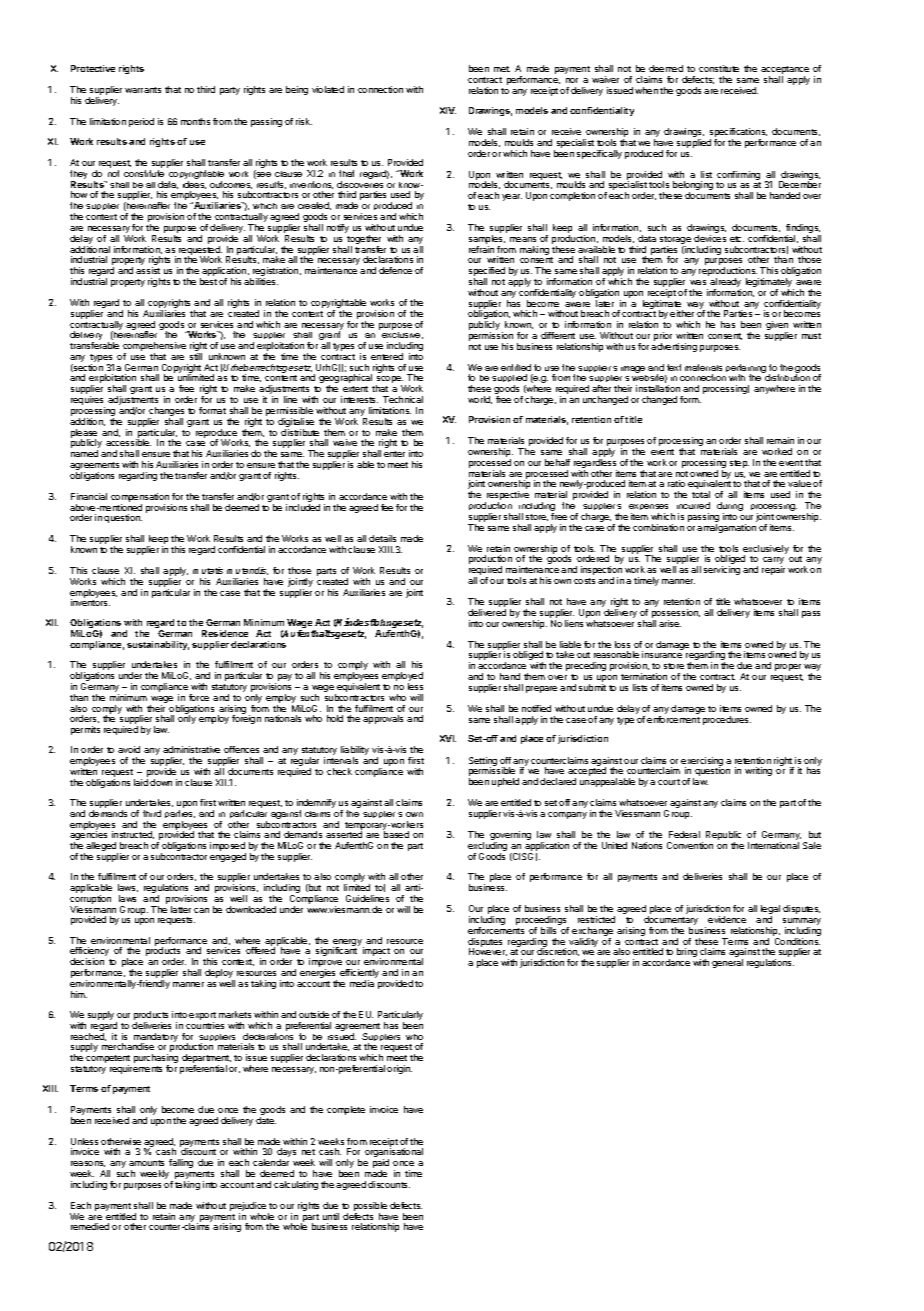 The image size is (924, 1311). Describe the element at coordinates (723, 837) in the document. I see `Republic` at that location.
